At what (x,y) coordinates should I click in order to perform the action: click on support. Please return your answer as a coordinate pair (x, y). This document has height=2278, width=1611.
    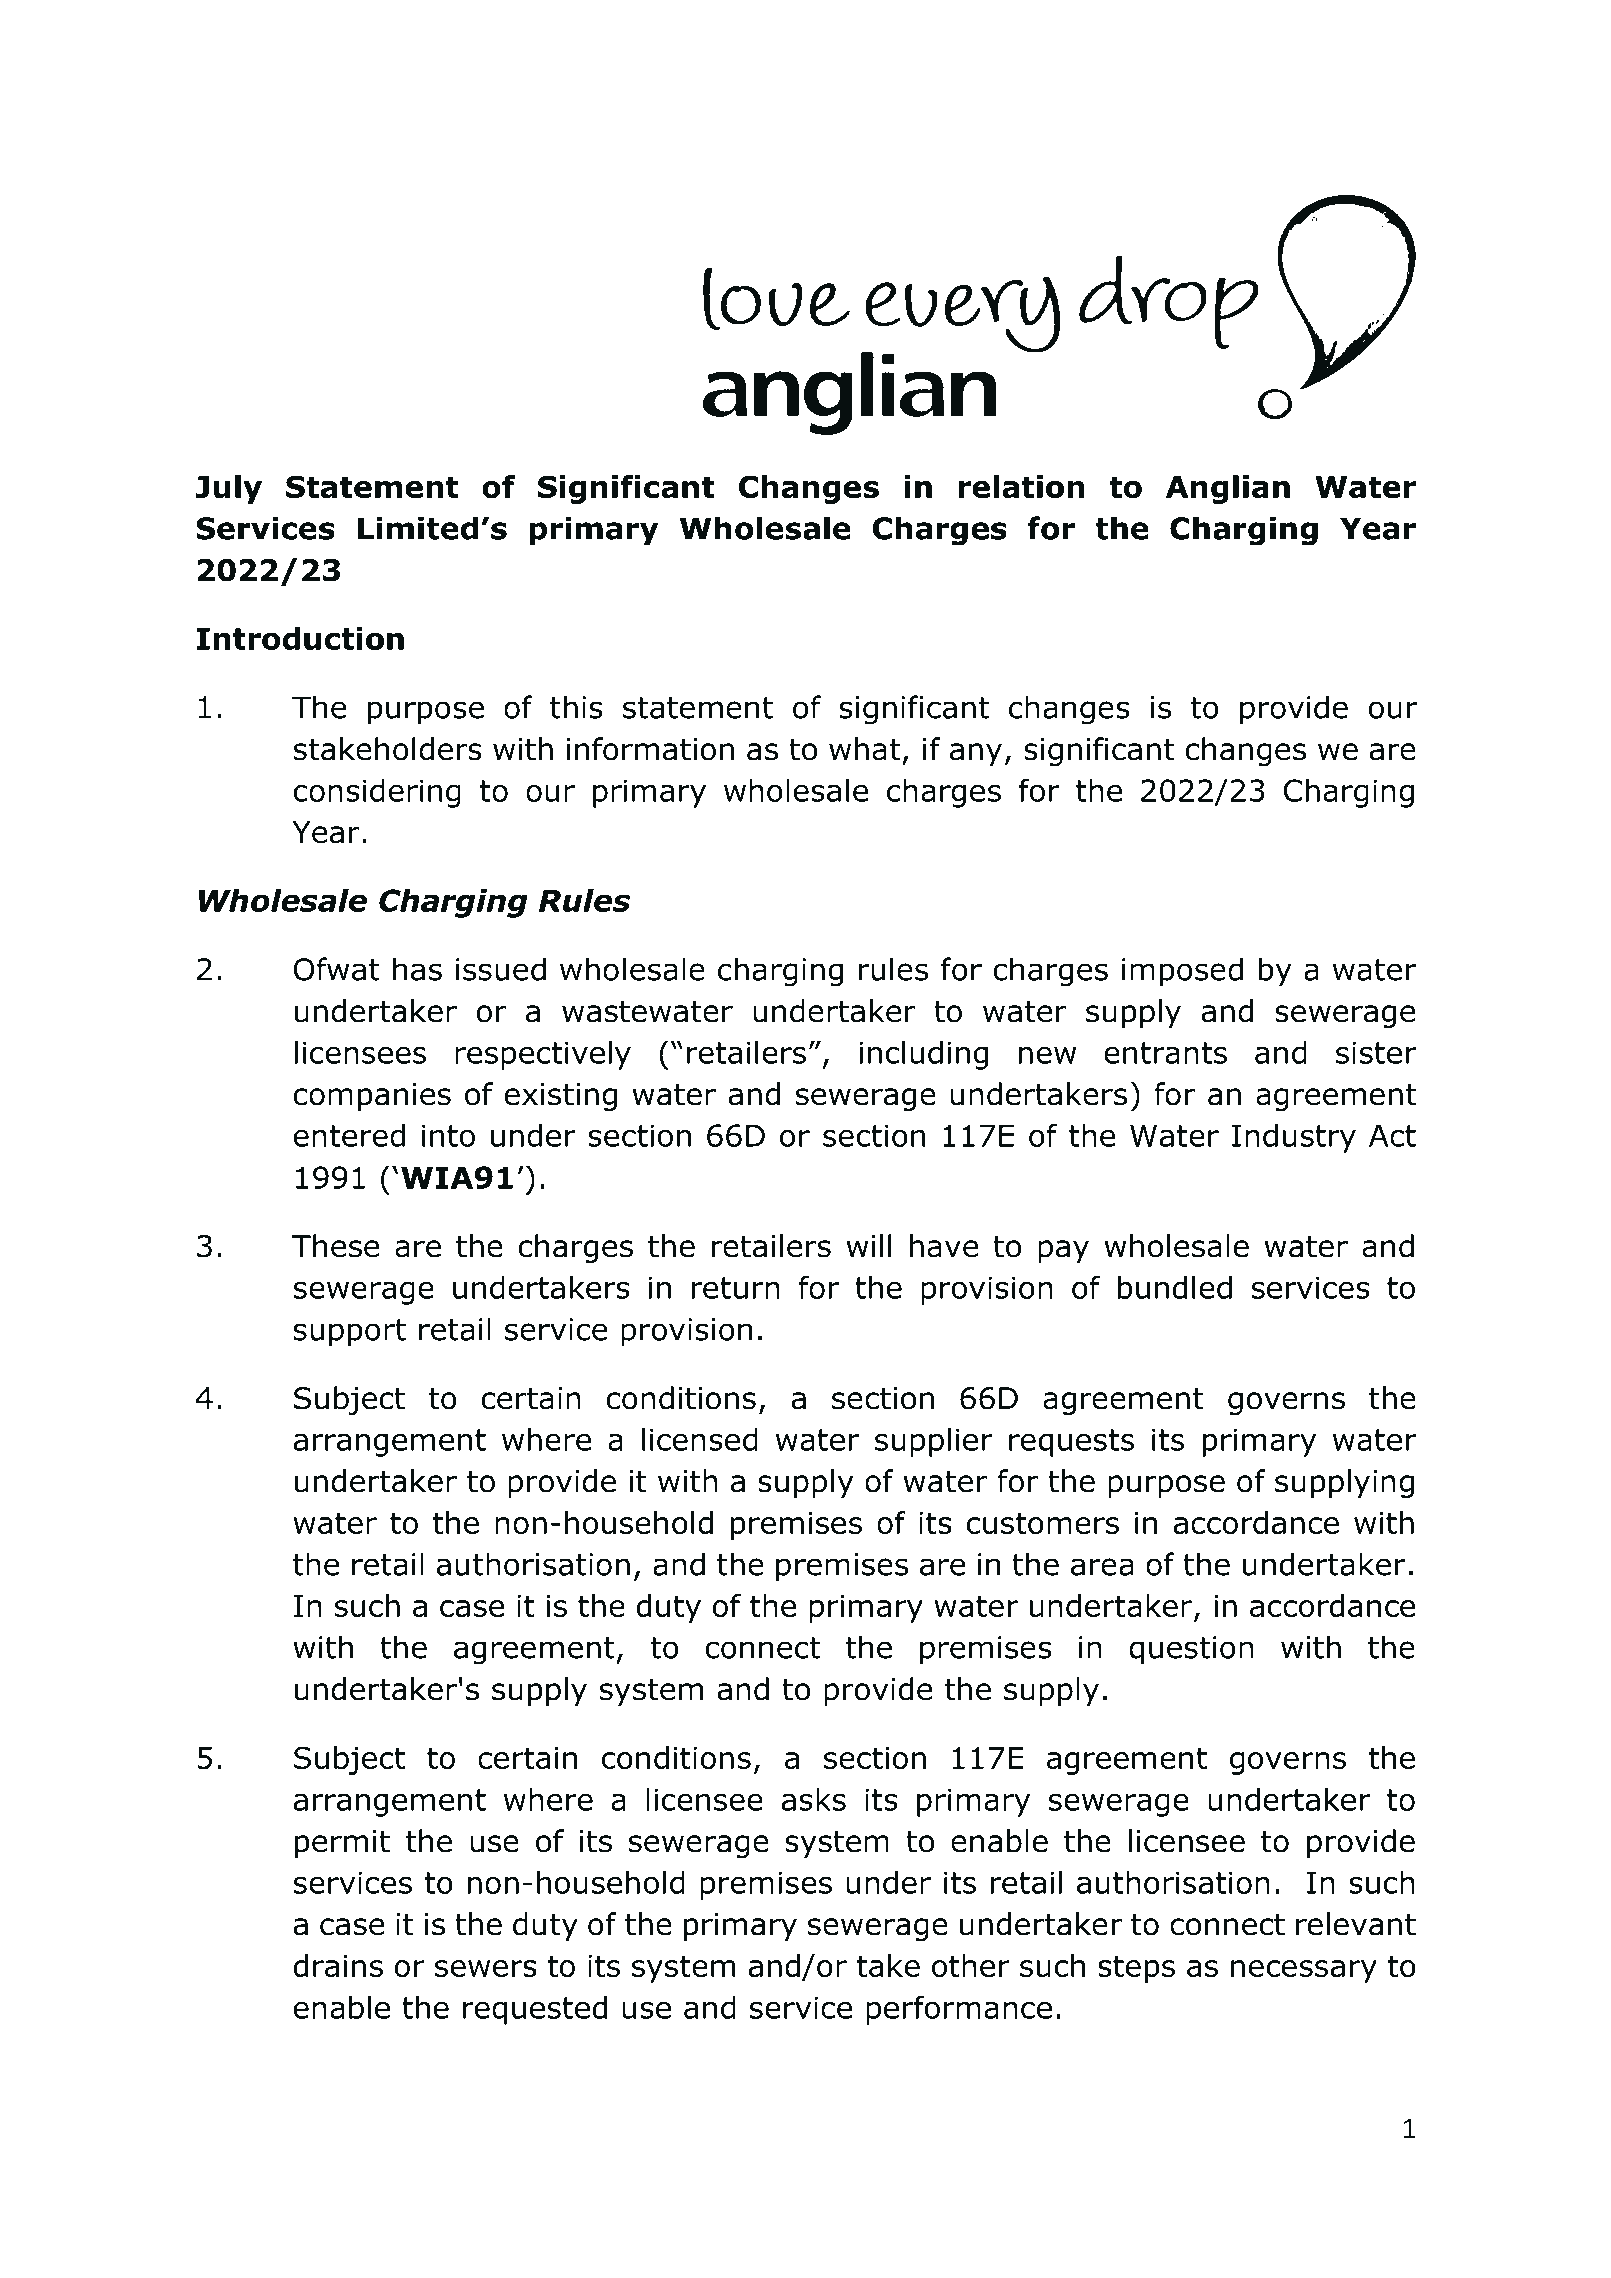
    Looking at the image, I should click on (350, 1333).
